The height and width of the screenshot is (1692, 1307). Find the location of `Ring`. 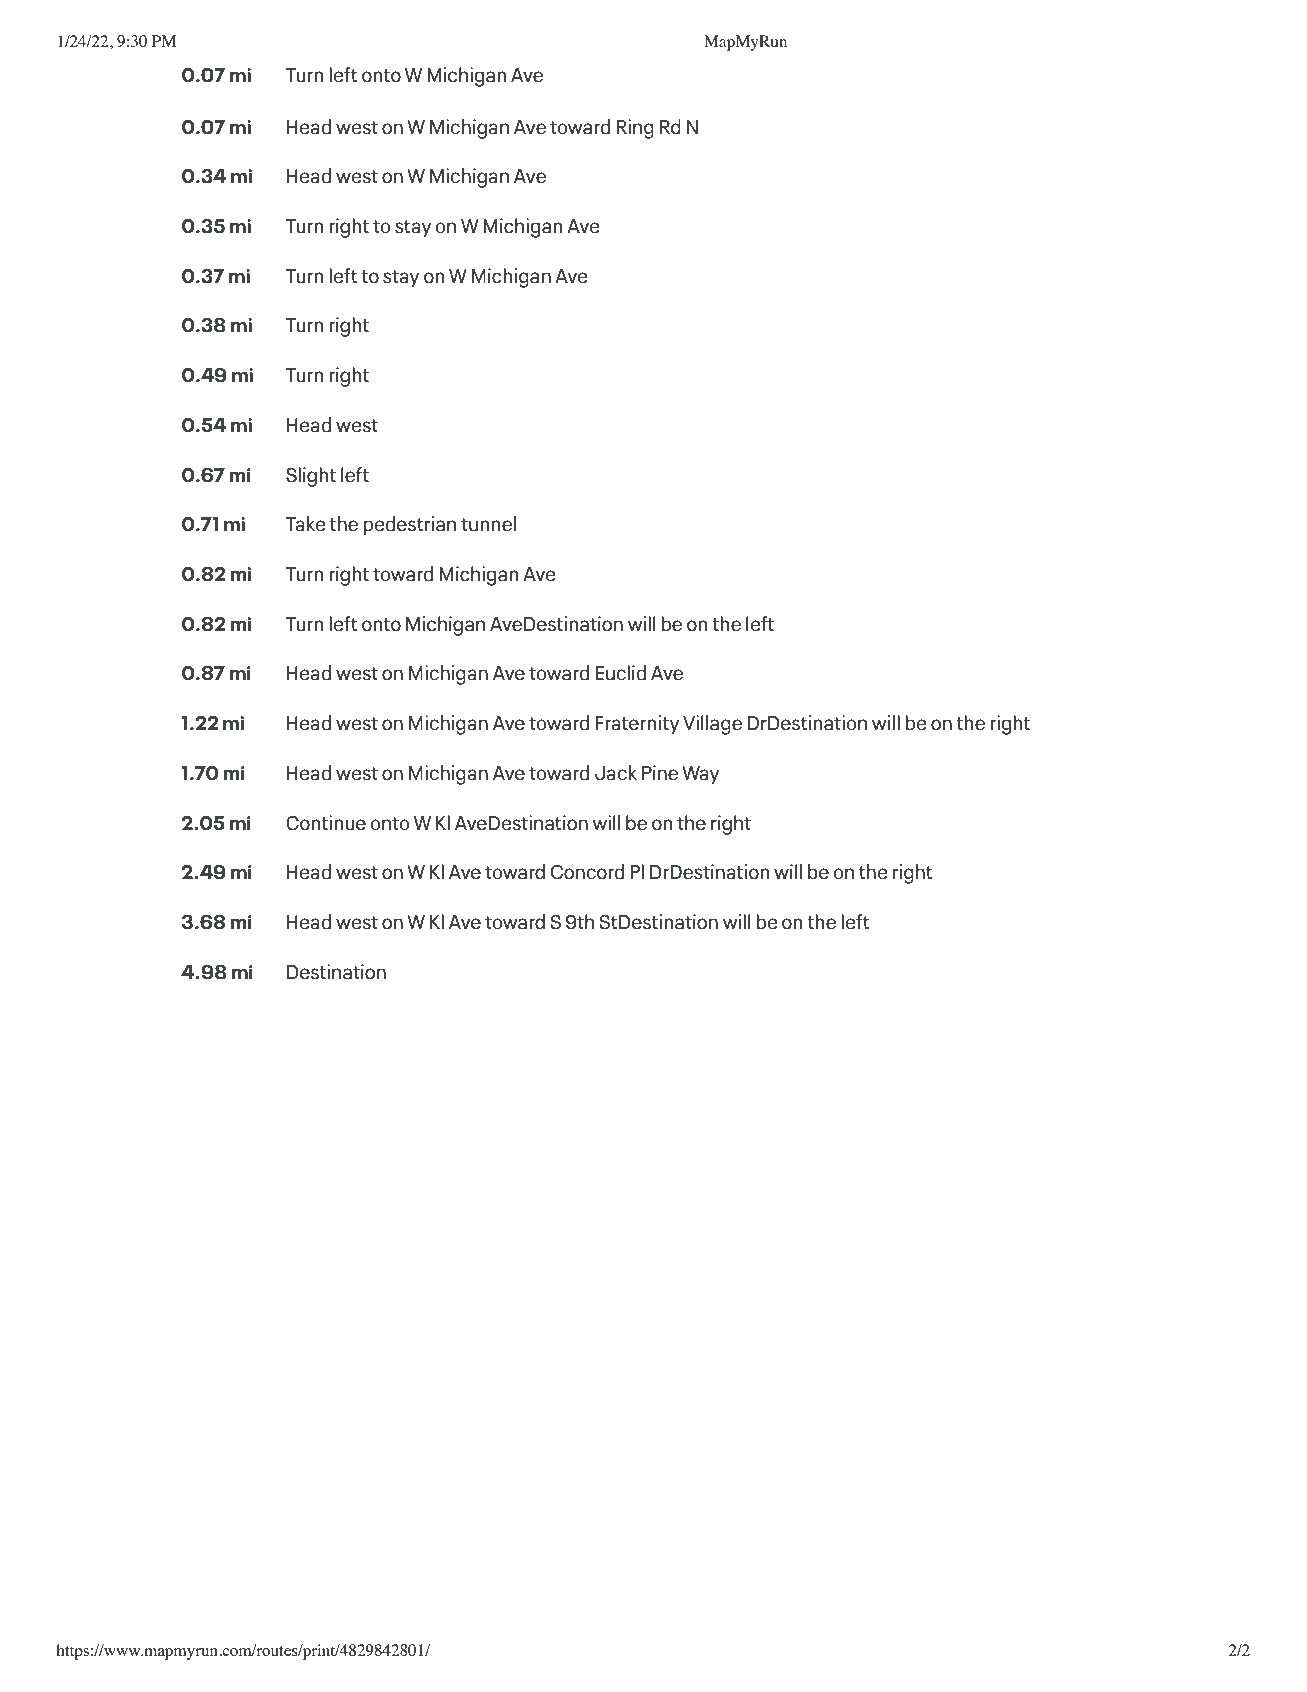

Ring is located at coordinates (635, 129).
